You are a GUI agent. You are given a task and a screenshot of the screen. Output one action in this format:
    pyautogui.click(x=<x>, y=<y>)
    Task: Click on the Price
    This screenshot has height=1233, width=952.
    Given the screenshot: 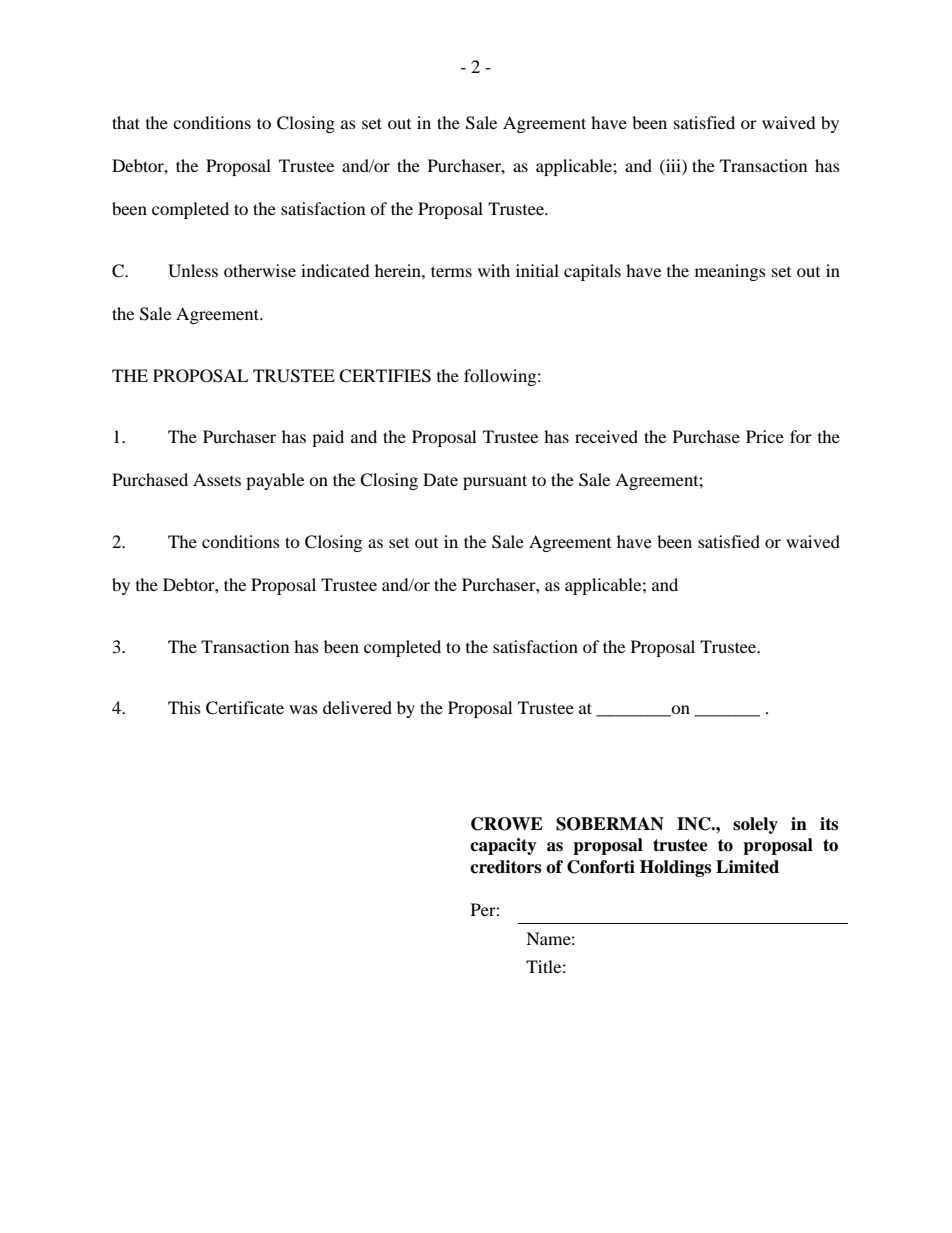 What is the action you would take?
    pyautogui.click(x=765, y=436)
